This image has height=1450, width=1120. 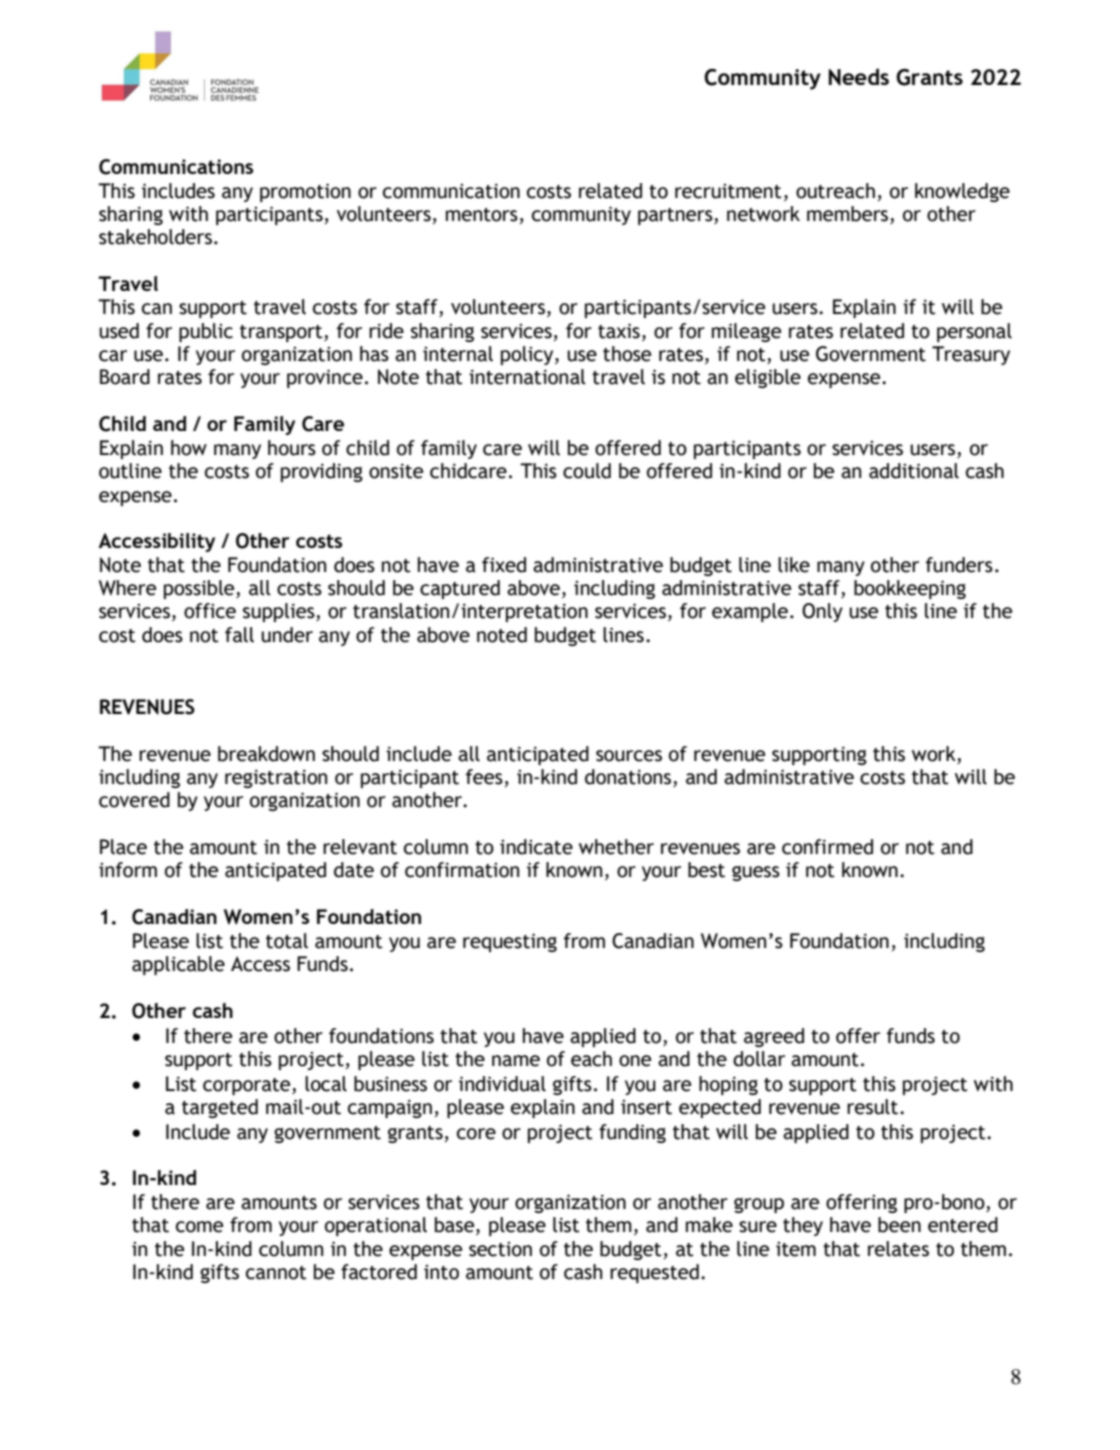 I want to click on name, so click(x=516, y=1061).
